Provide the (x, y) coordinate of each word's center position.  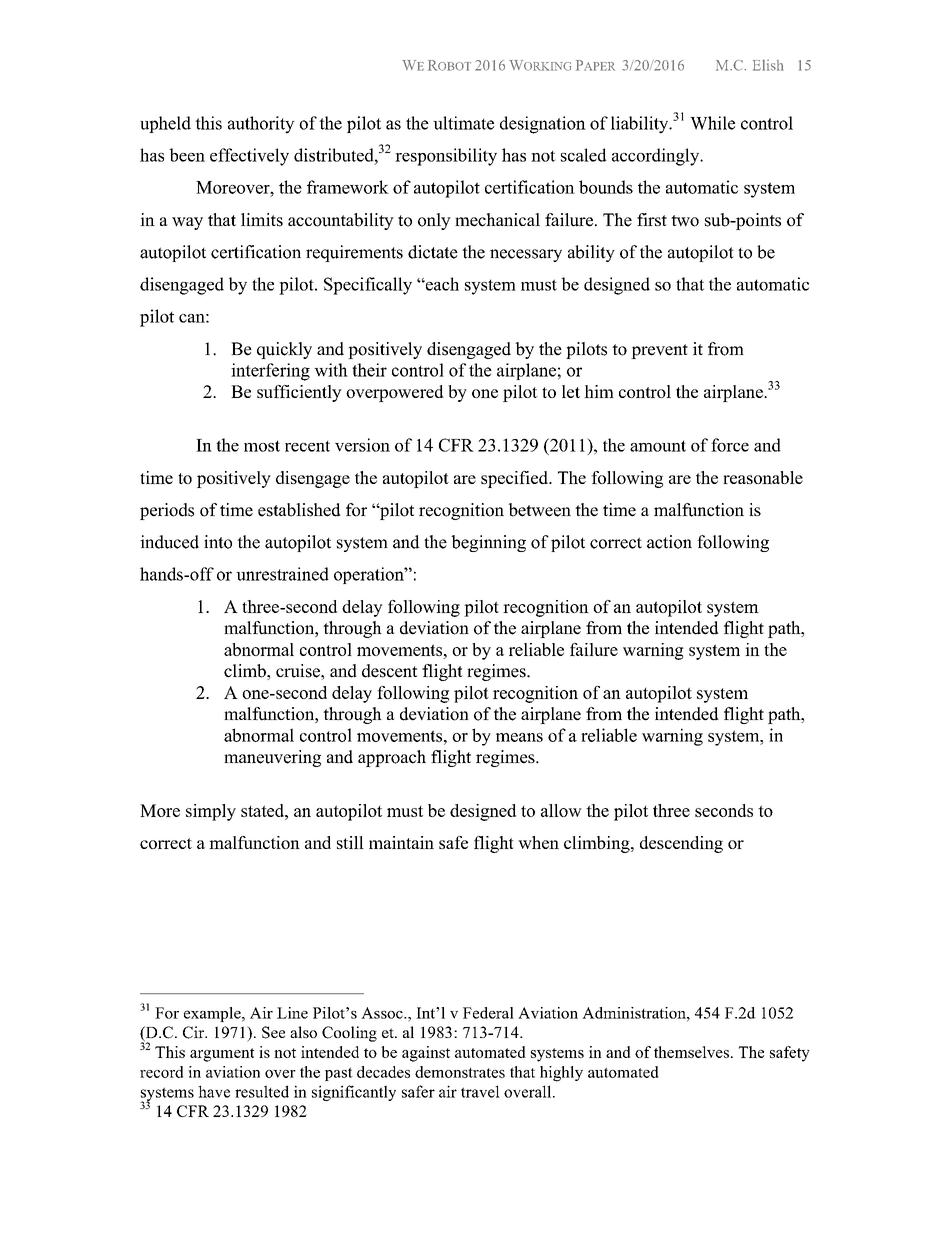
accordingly (657, 157)
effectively (249, 157)
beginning (488, 543)
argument (222, 1055)
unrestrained (282, 574)
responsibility (446, 157)
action (669, 542)
